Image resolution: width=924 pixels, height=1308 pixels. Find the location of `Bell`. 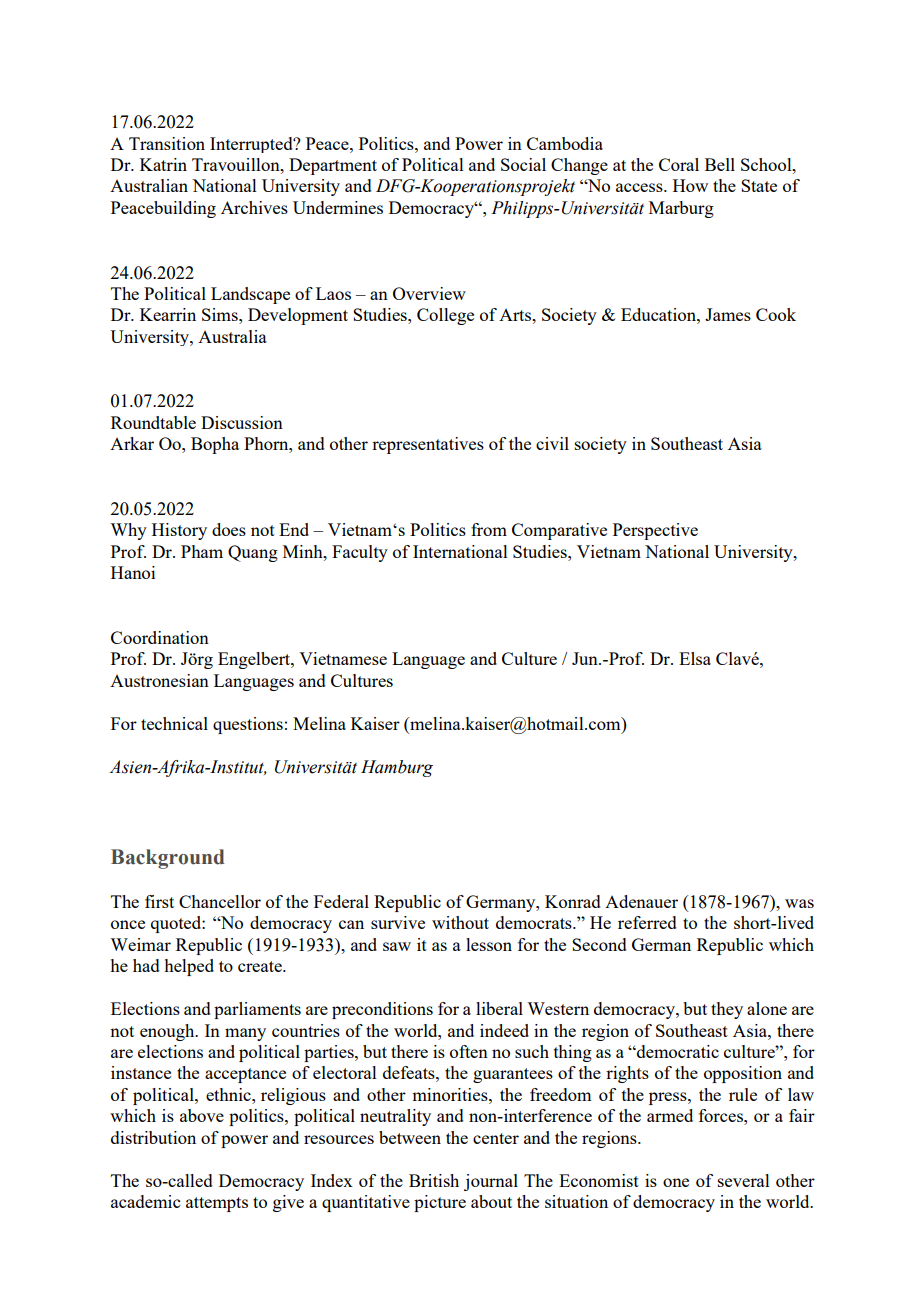

Bell is located at coordinates (720, 164).
